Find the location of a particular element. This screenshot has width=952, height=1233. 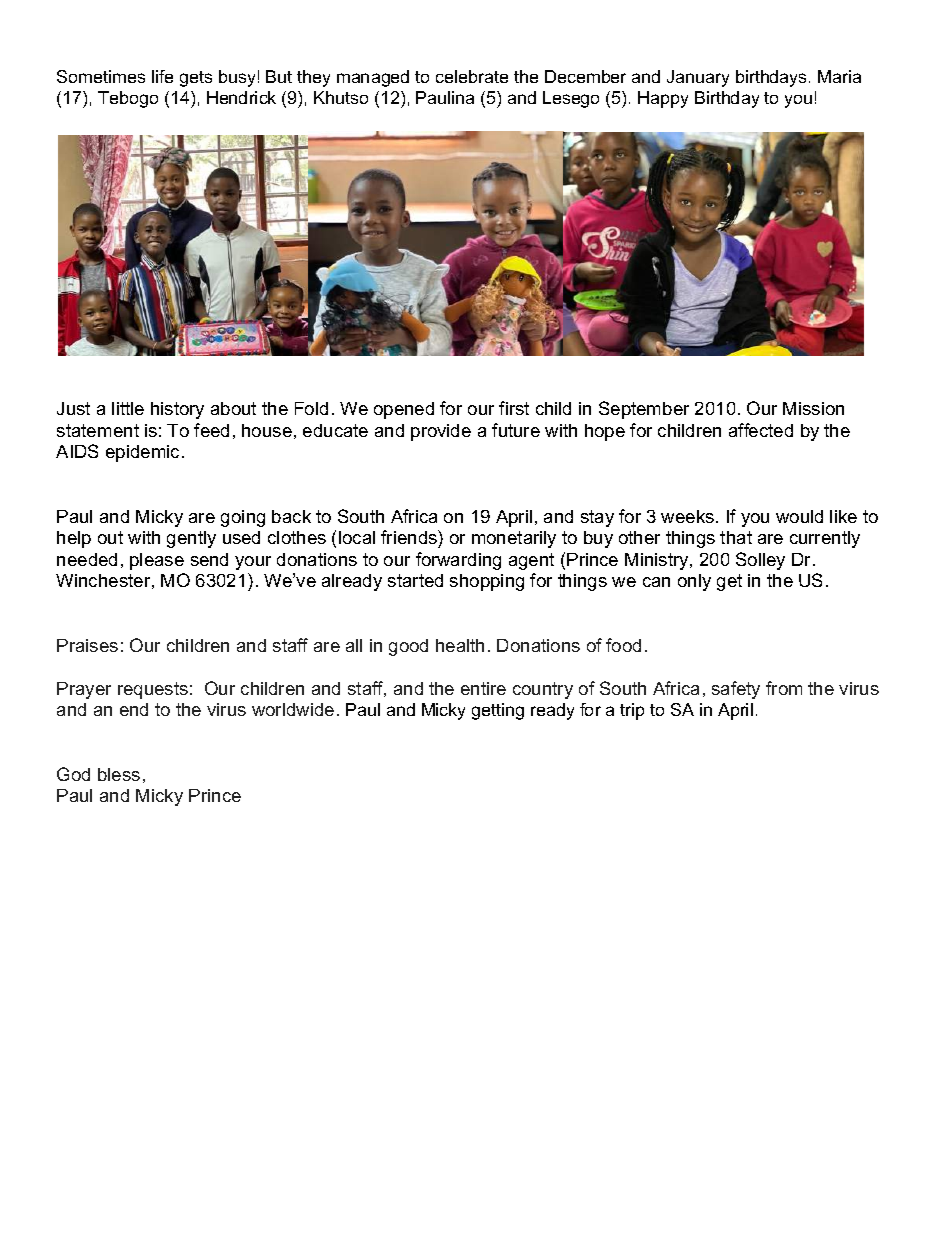

first is located at coordinates (514, 408).
